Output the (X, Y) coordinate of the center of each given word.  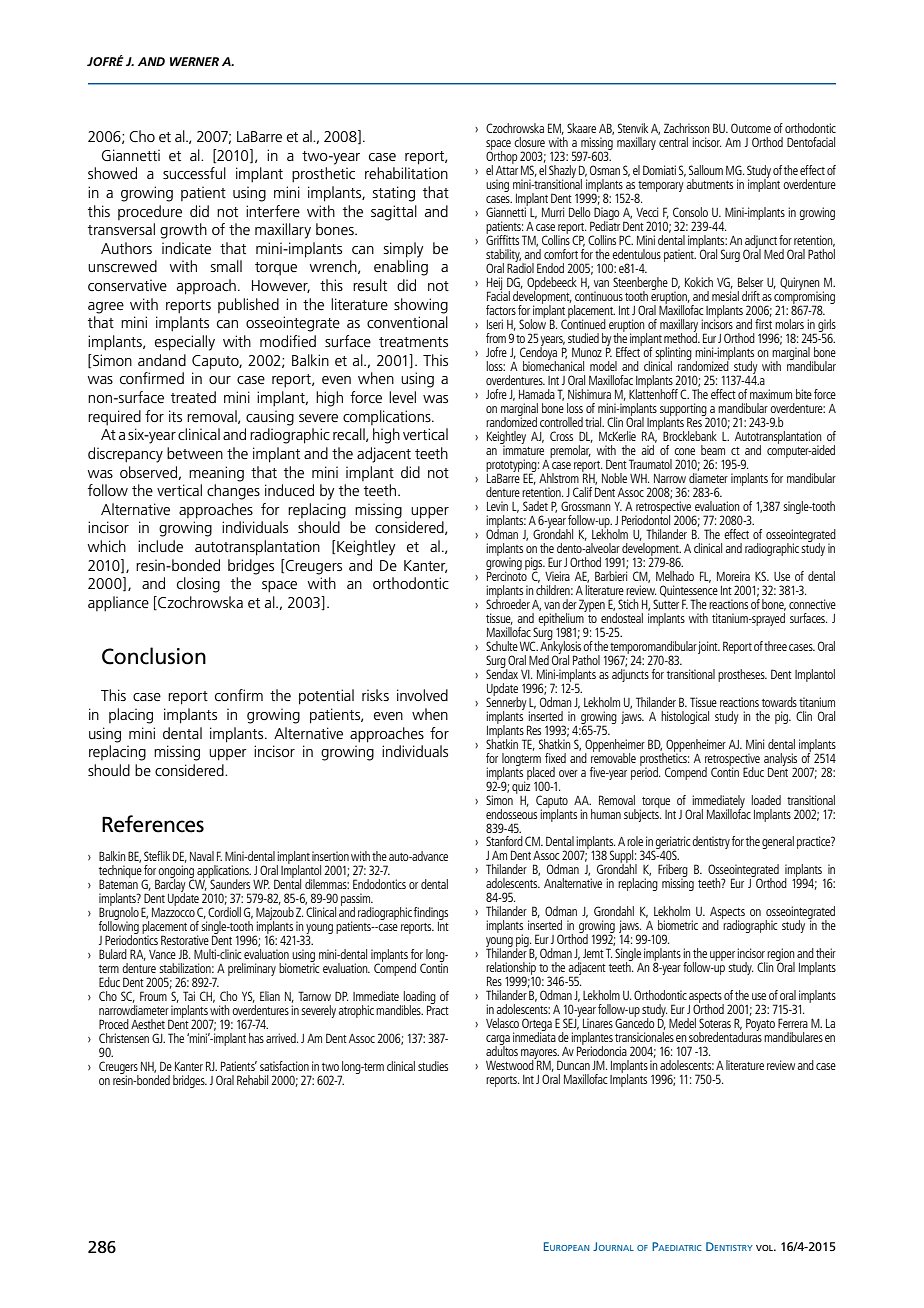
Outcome (751, 128)
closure (529, 142)
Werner (194, 61)
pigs (535, 564)
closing (198, 585)
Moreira (733, 576)
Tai (189, 996)
